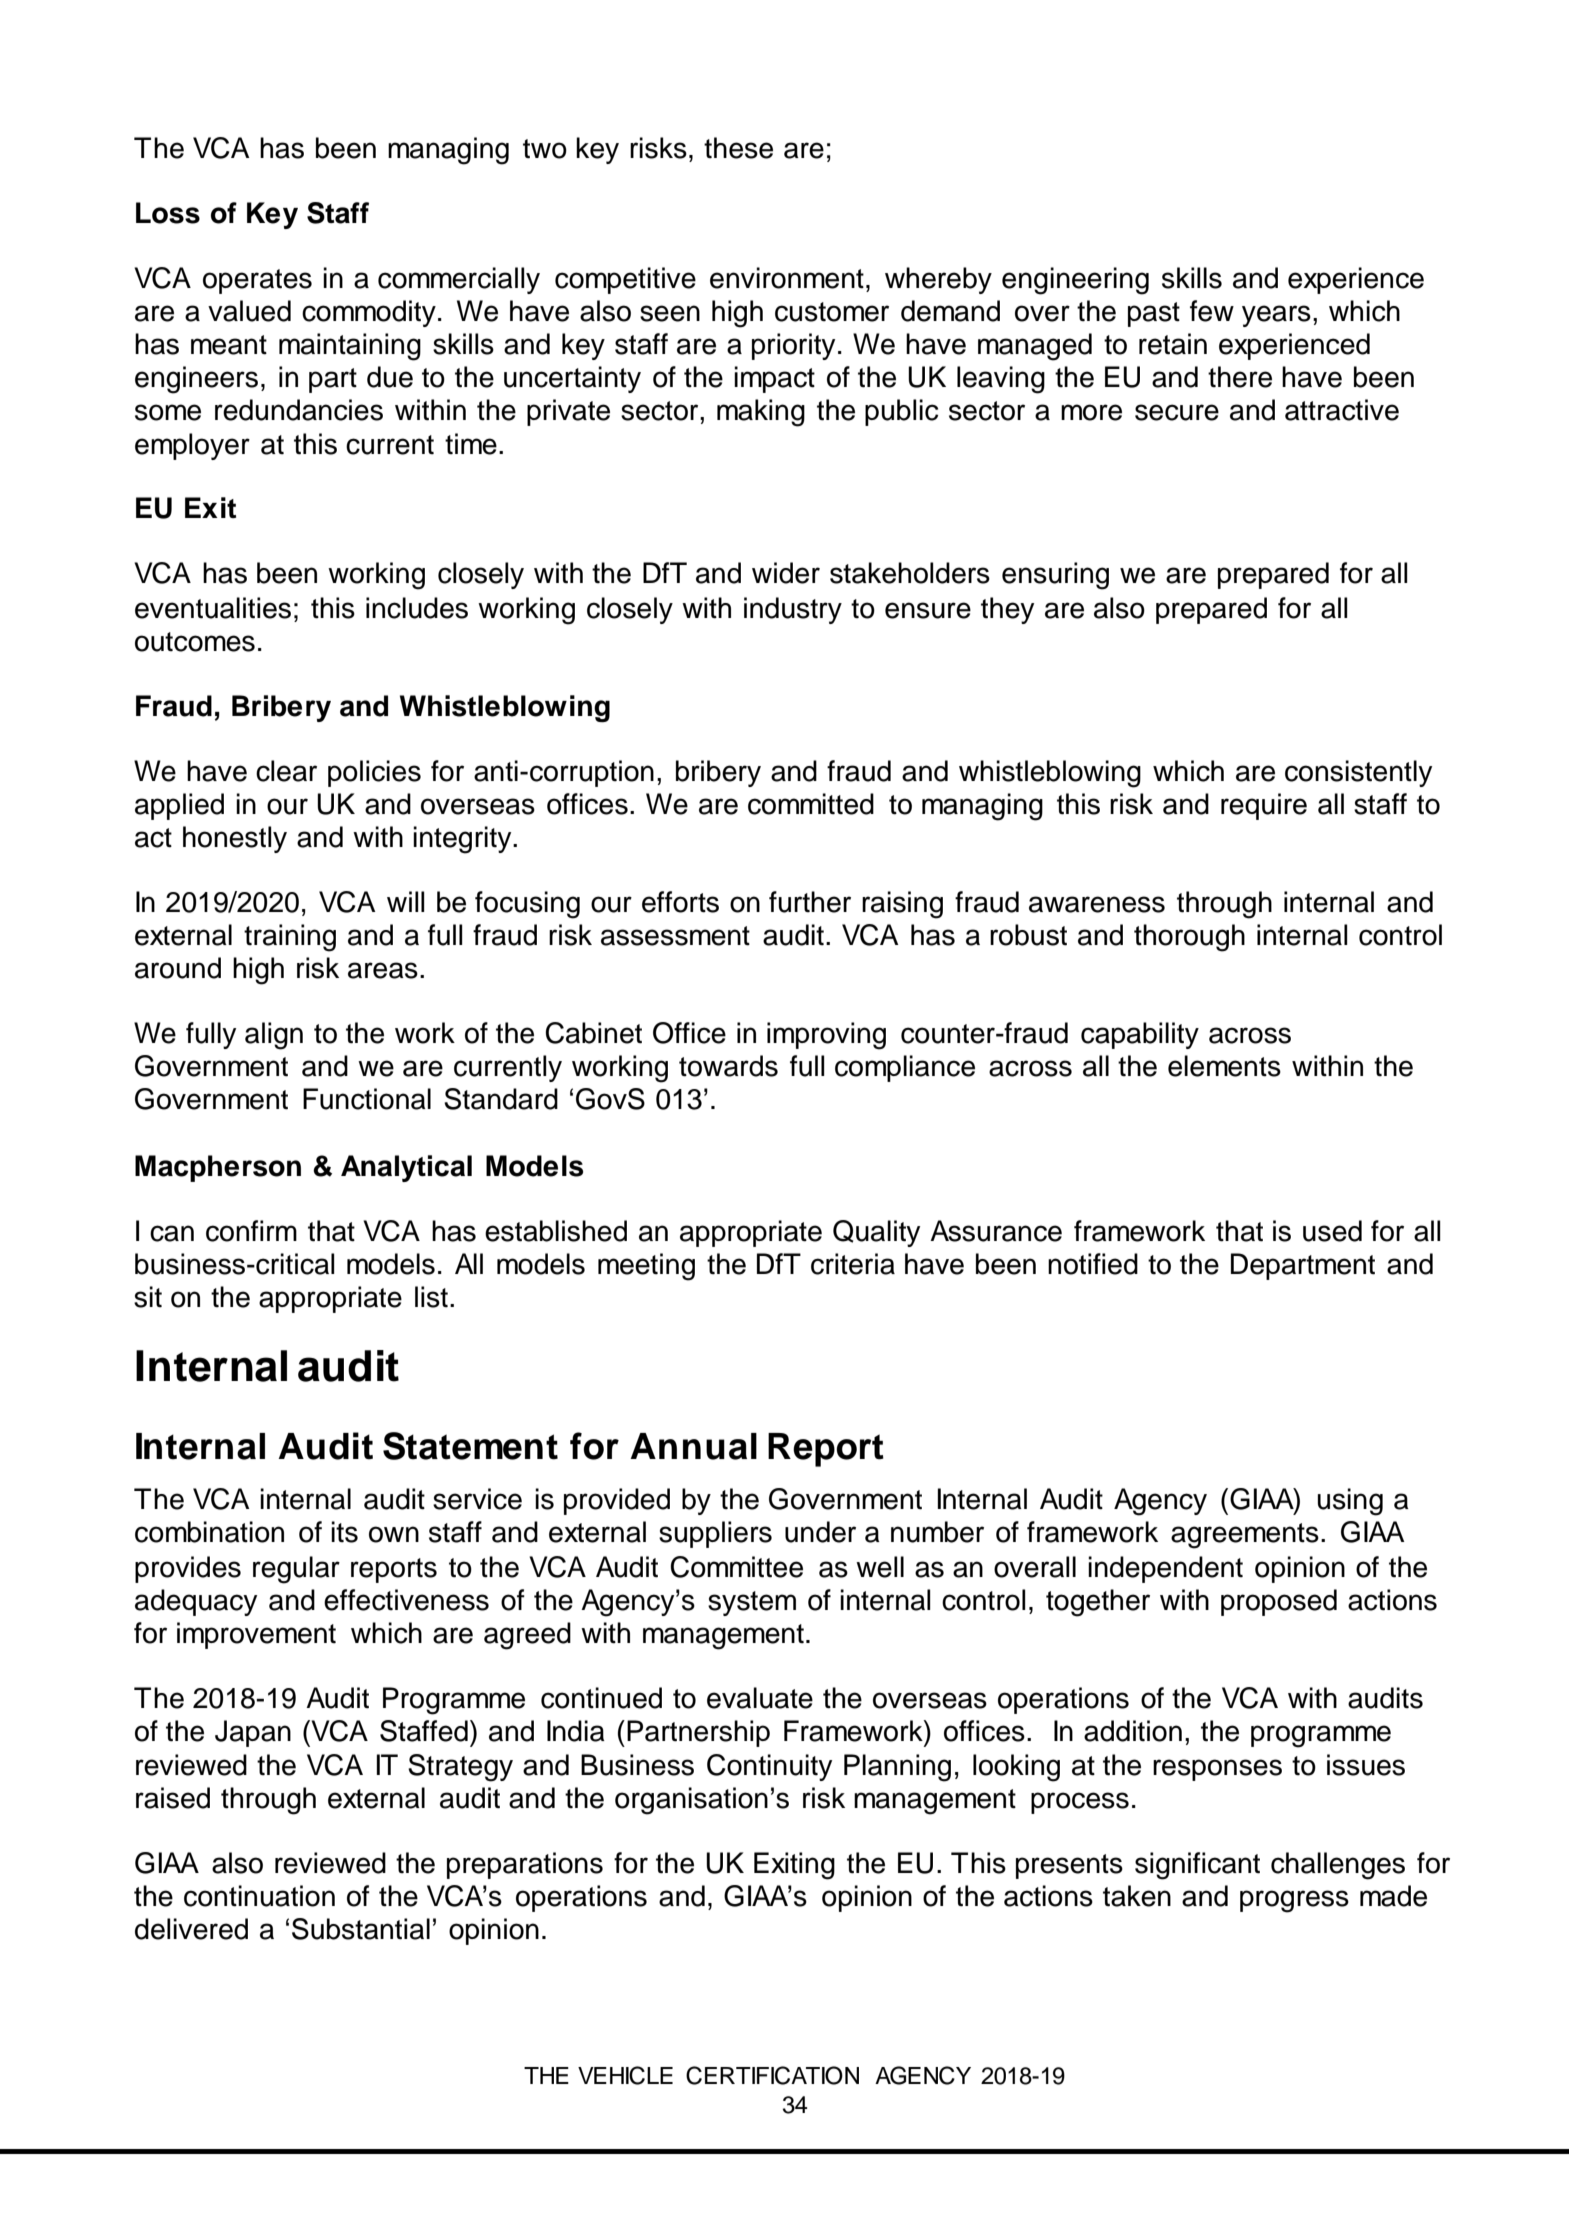 The image size is (1569, 2217). Describe the element at coordinates (1358, 773) in the document. I see `consistently` at that location.
